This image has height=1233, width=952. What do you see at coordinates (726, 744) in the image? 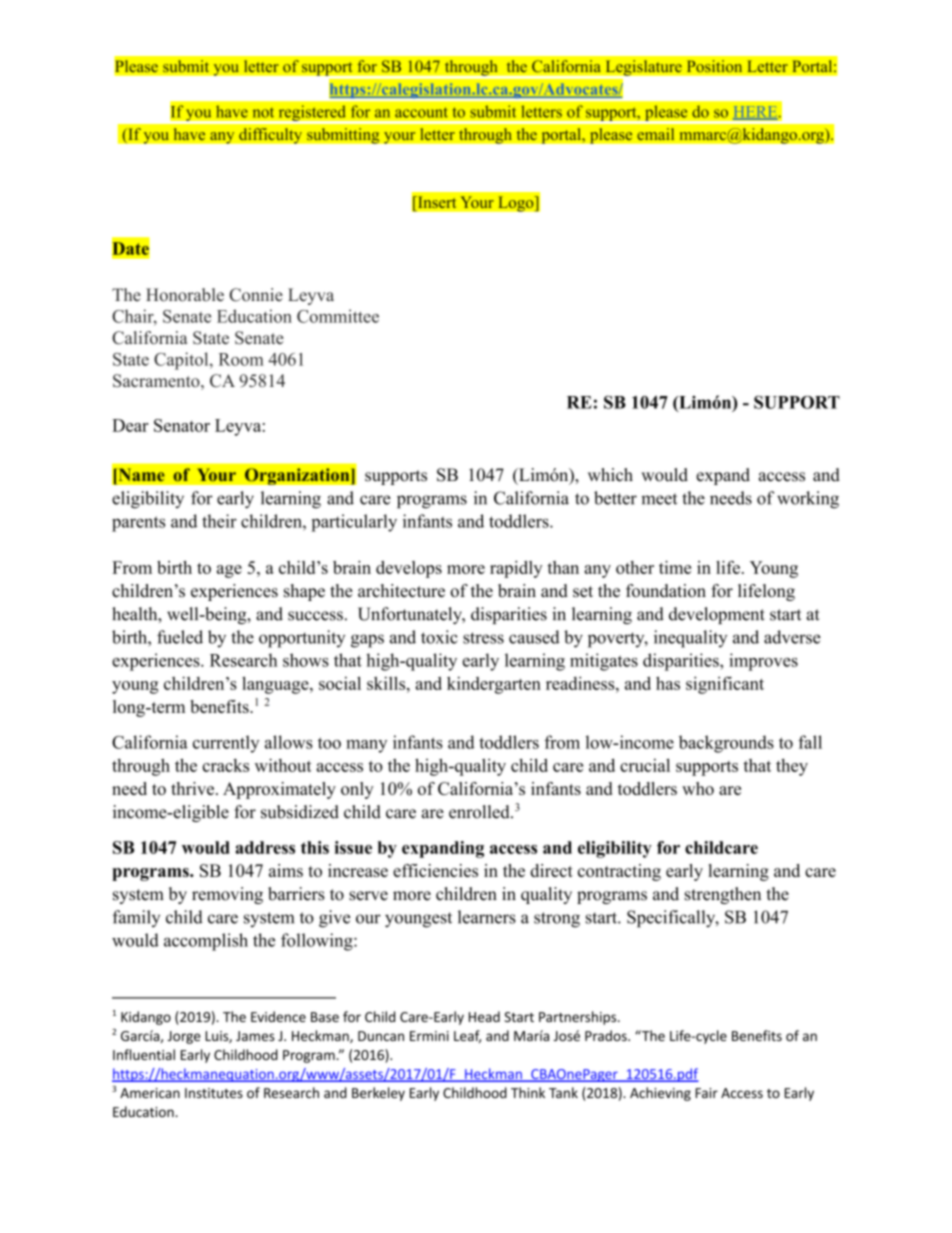
I see `backgrounds` at bounding box center [726, 744].
